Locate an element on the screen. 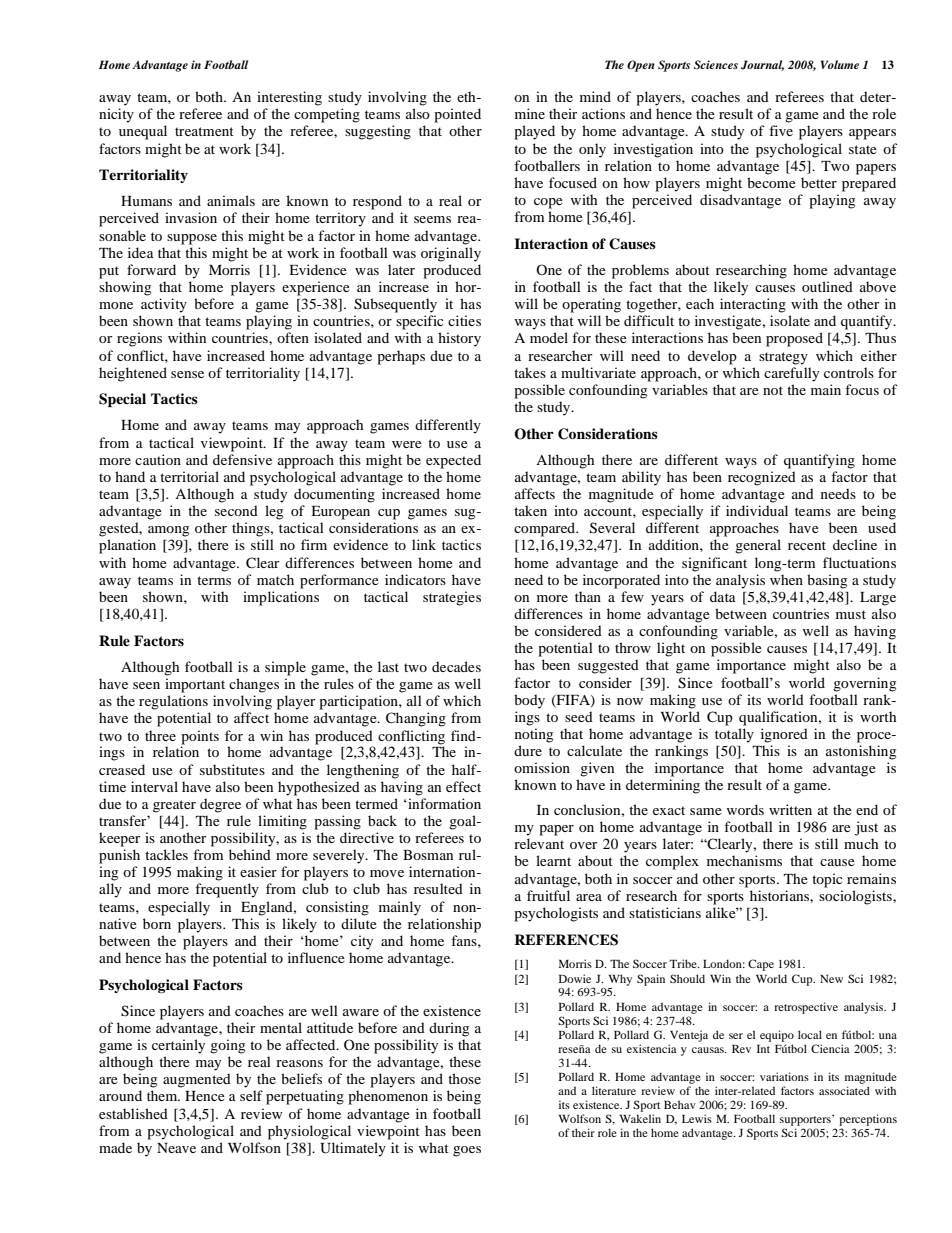  pointed is located at coordinates (457, 115).
